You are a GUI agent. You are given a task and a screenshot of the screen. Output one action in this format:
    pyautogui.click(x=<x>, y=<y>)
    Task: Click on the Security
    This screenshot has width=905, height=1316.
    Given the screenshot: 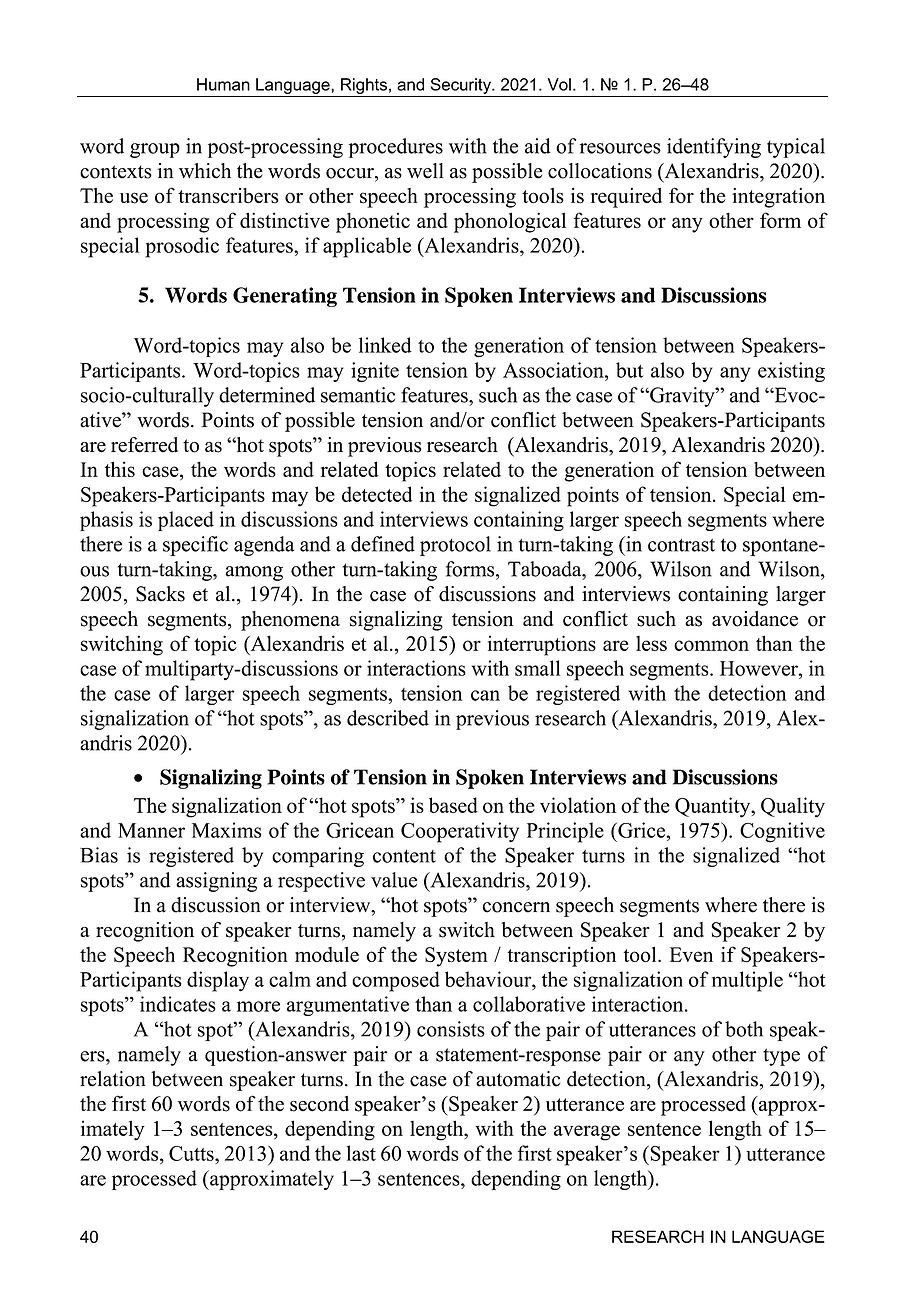 What is the action you would take?
    pyautogui.click(x=462, y=86)
